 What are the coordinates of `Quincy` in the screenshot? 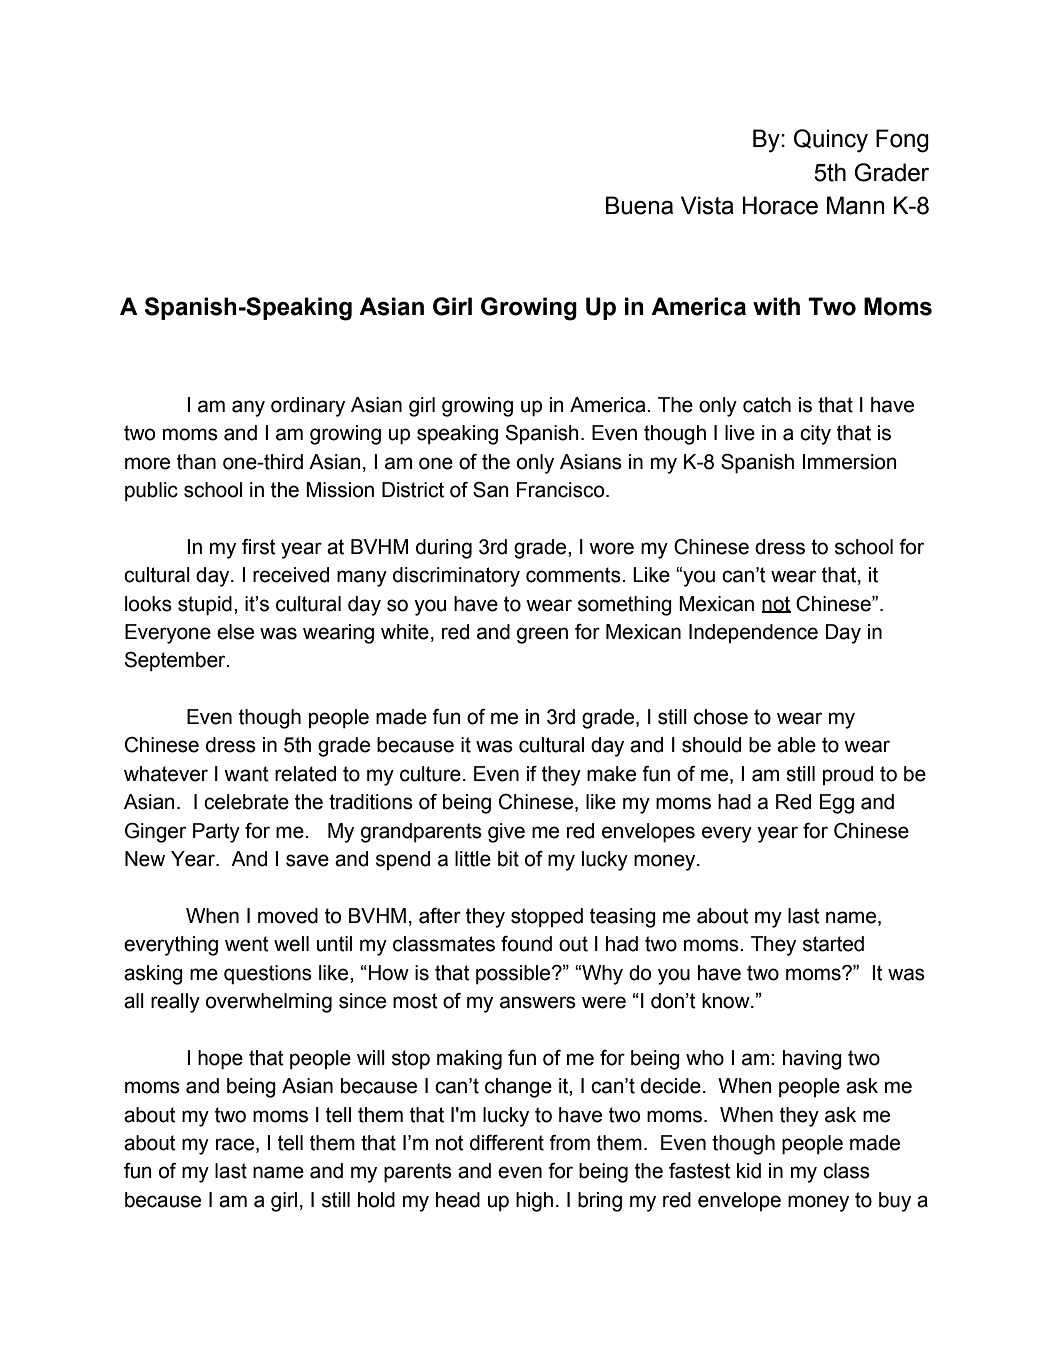 It's located at (831, 141).
